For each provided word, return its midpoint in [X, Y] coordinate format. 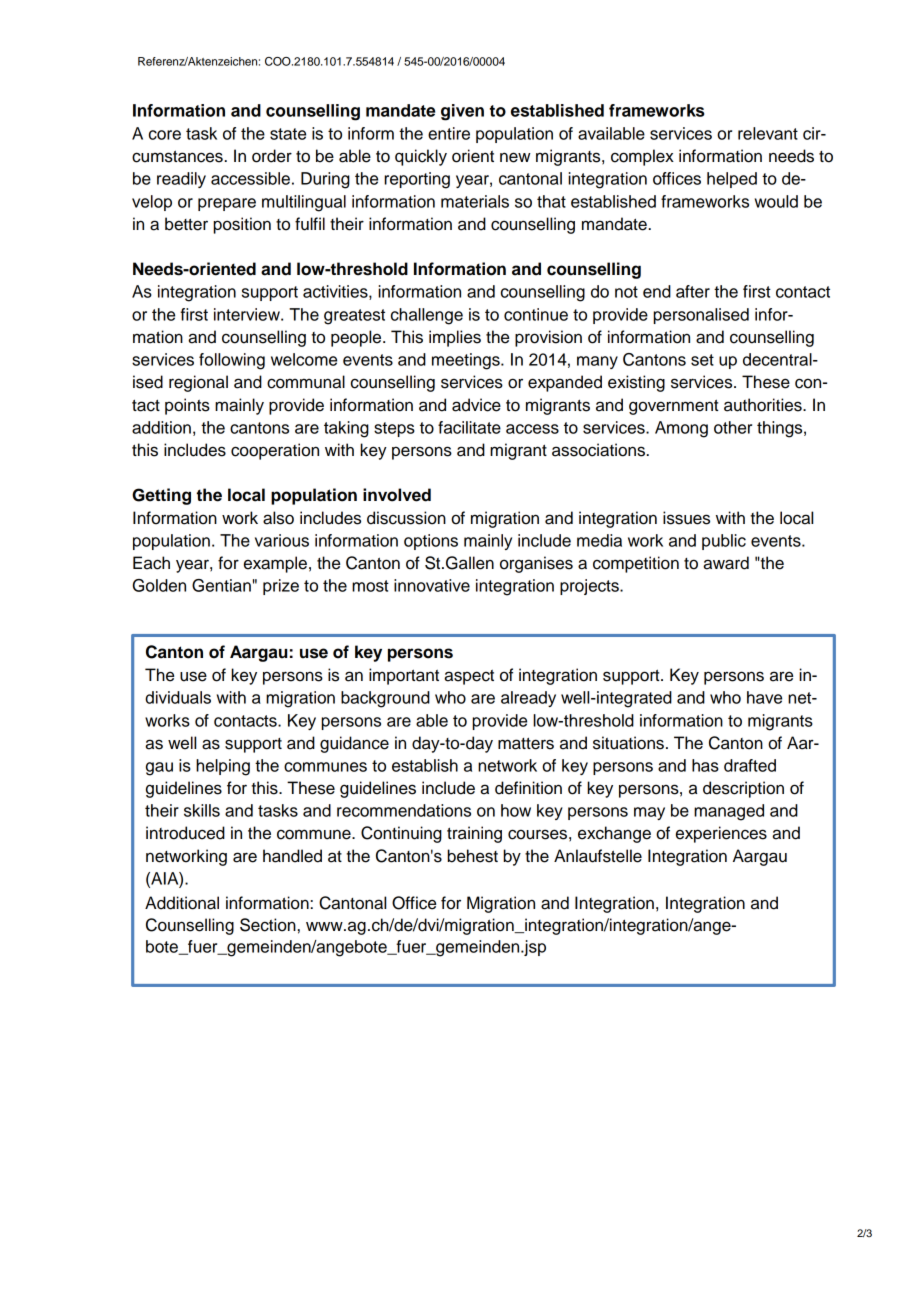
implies [455, 338]
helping [223, 767]
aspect [469, 677]
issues [686, 518]
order [272, 156]
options [431, 542]
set [702, 360]
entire [449, 133]
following [232, 361]
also [278, 518]
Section [268, 925]
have [764, 697]
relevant [768, 133]
